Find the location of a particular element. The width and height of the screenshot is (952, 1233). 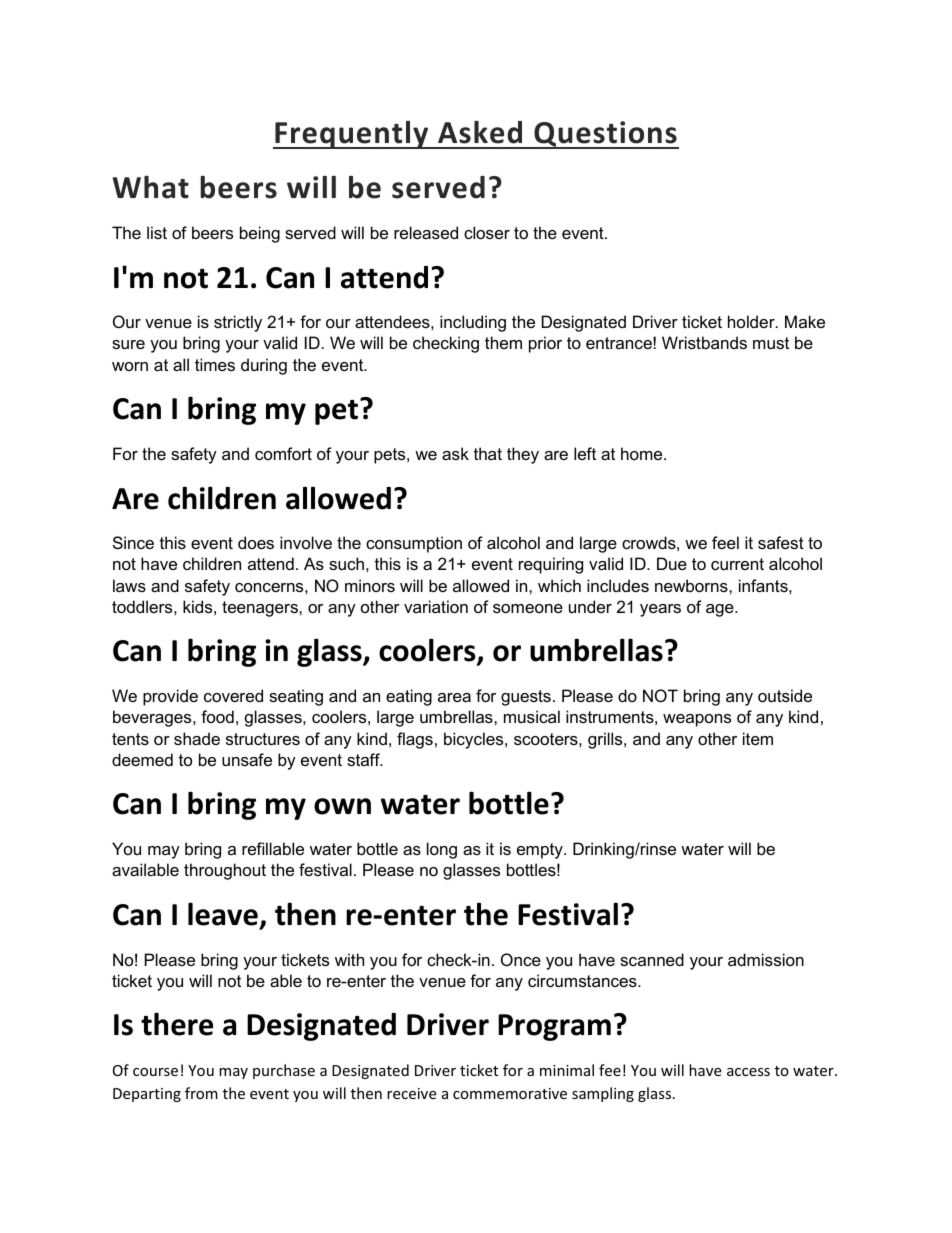

that is located at coordinates (488, 453).
